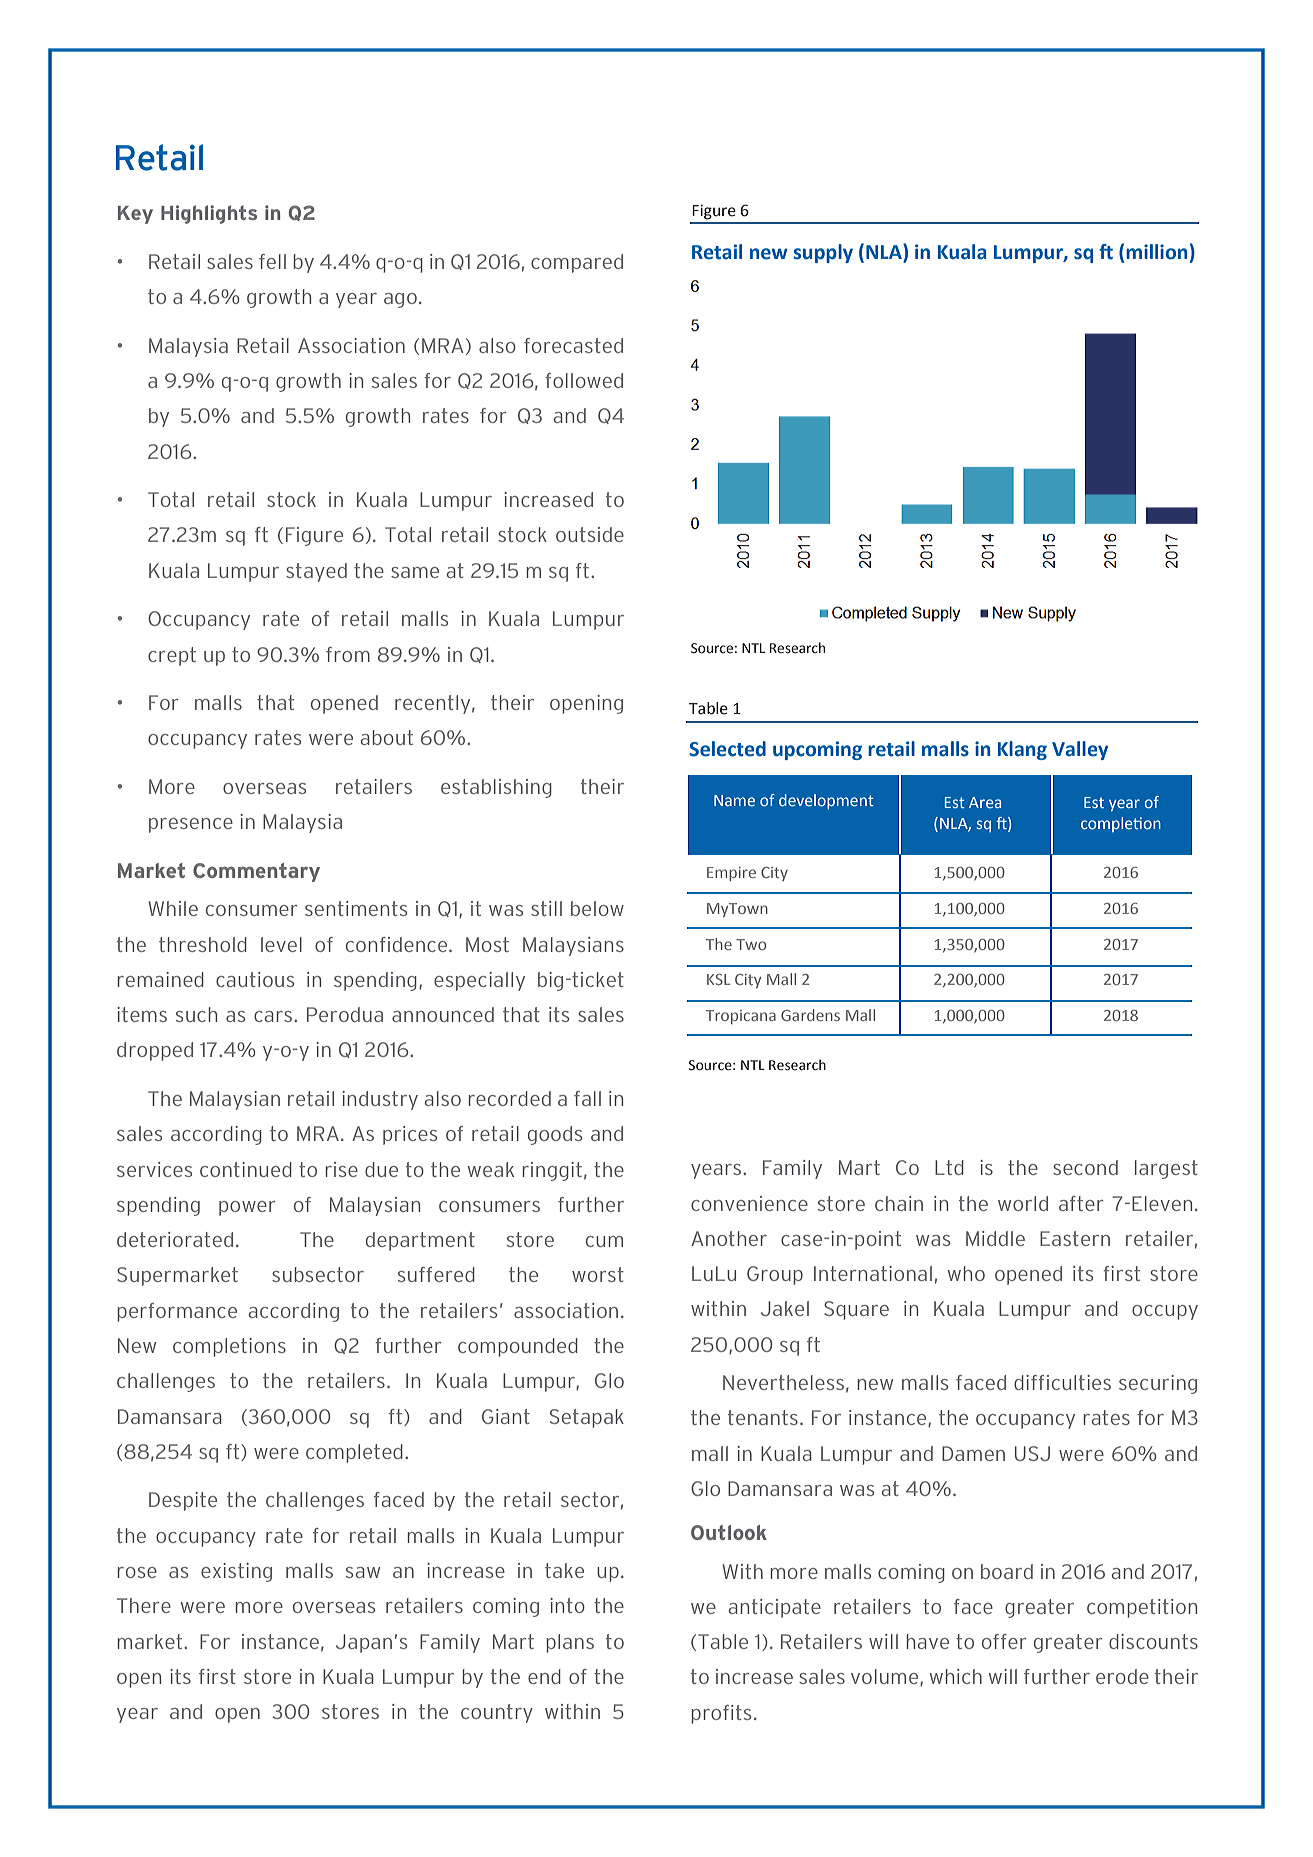 The width and height of the image is (1313, 1857). Describe the element at coordinates (597, 908) in the image. I see `below` at that location.
